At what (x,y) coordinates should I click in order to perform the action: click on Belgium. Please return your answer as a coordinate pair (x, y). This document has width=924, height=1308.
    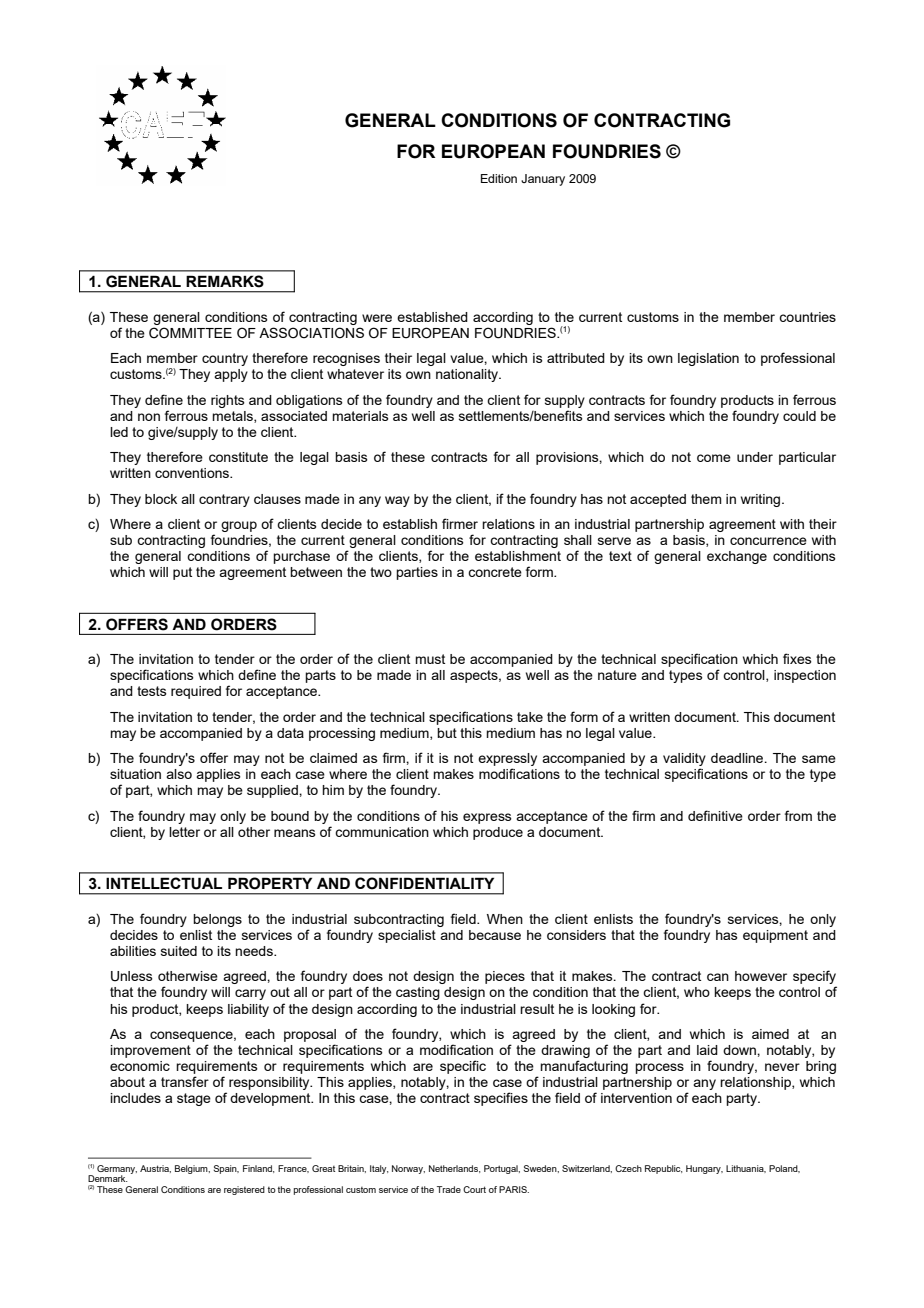
    Looking at the image, I should click on (192, 1169).
